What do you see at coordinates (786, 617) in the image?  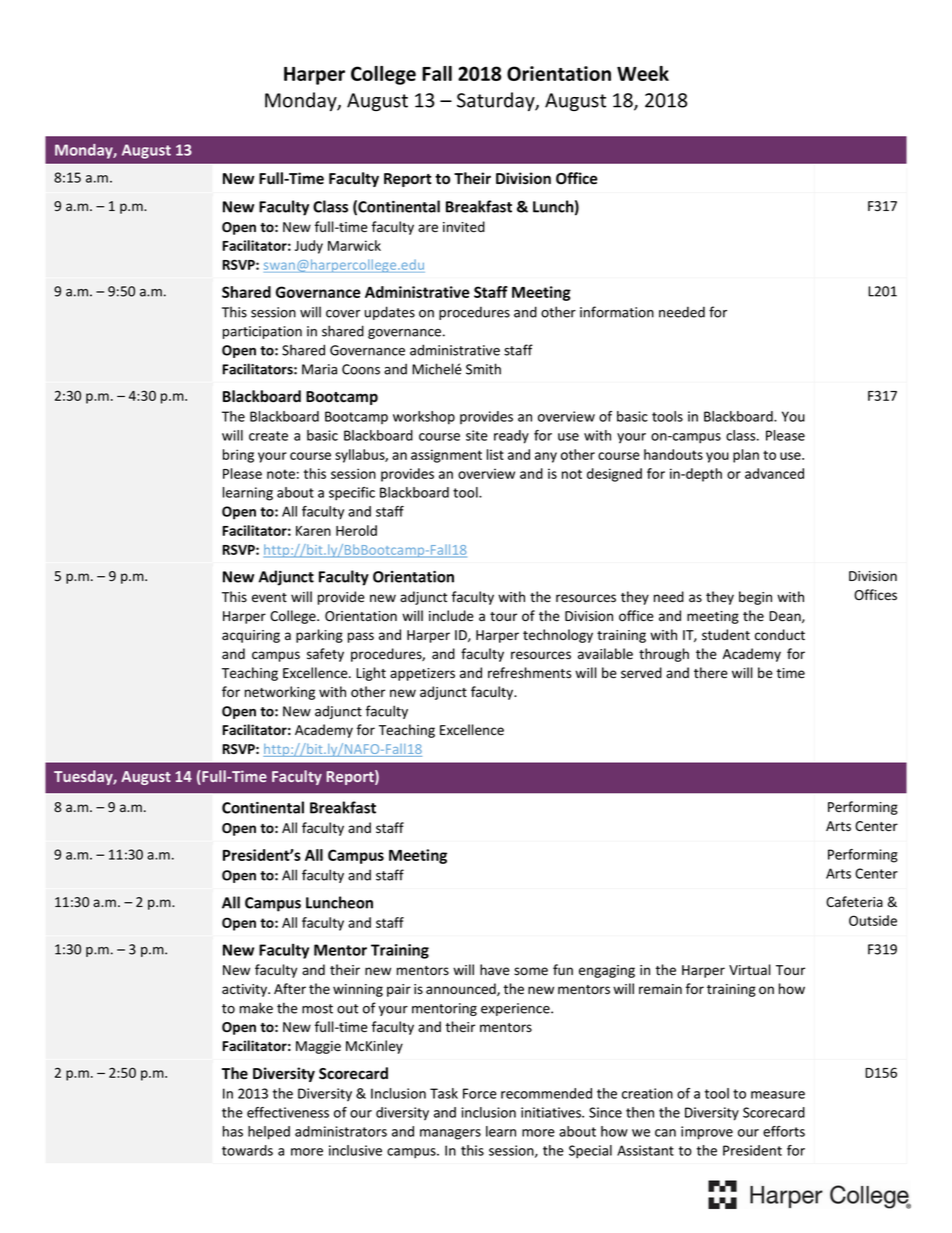 I see `Dean` at bounding box center [786, 617].
